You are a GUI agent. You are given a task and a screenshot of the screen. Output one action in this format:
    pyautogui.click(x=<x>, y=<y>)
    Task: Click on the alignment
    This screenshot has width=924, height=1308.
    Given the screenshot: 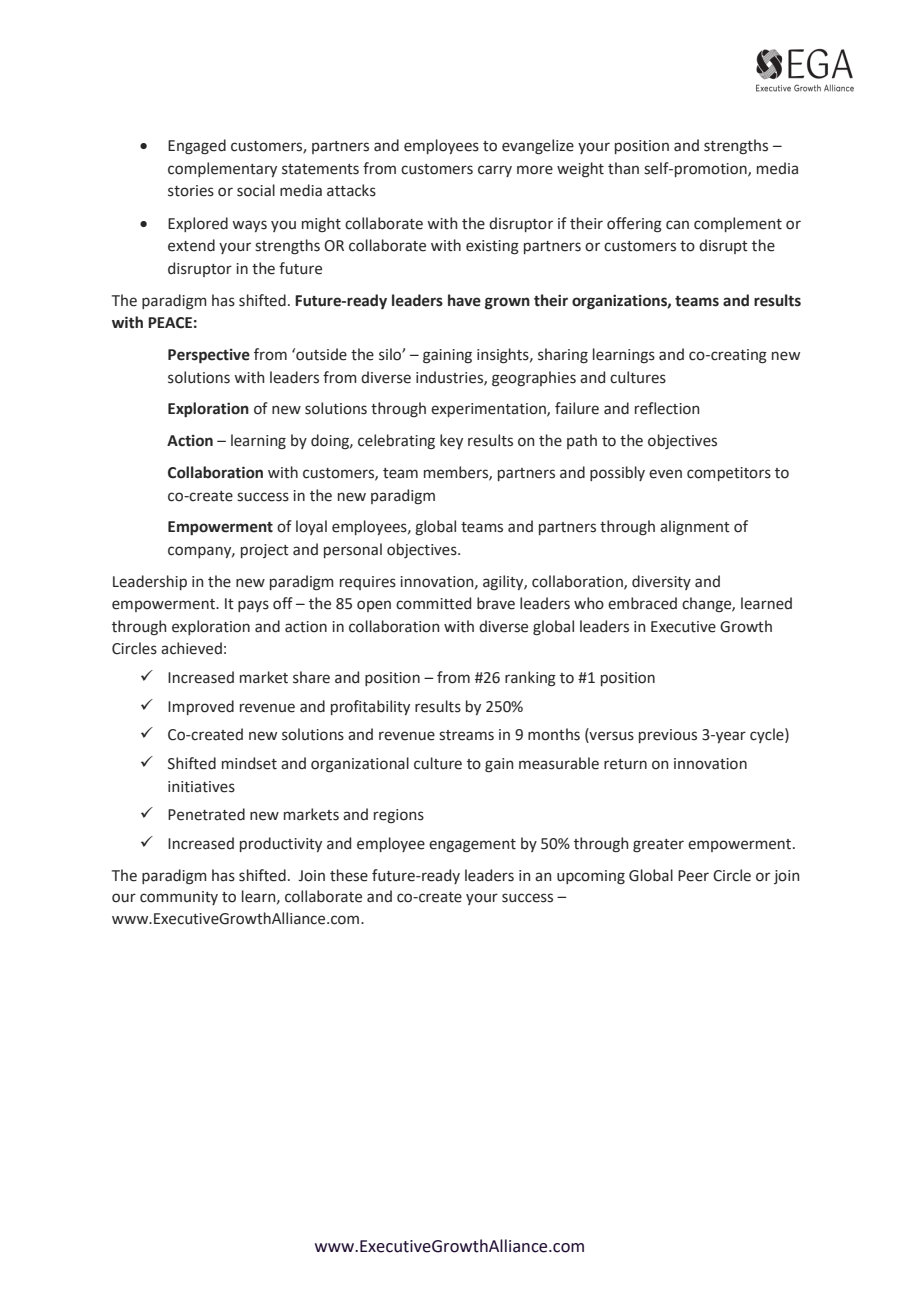 What is the action you would take?
    pyautogui.click(x=695, y=528)
